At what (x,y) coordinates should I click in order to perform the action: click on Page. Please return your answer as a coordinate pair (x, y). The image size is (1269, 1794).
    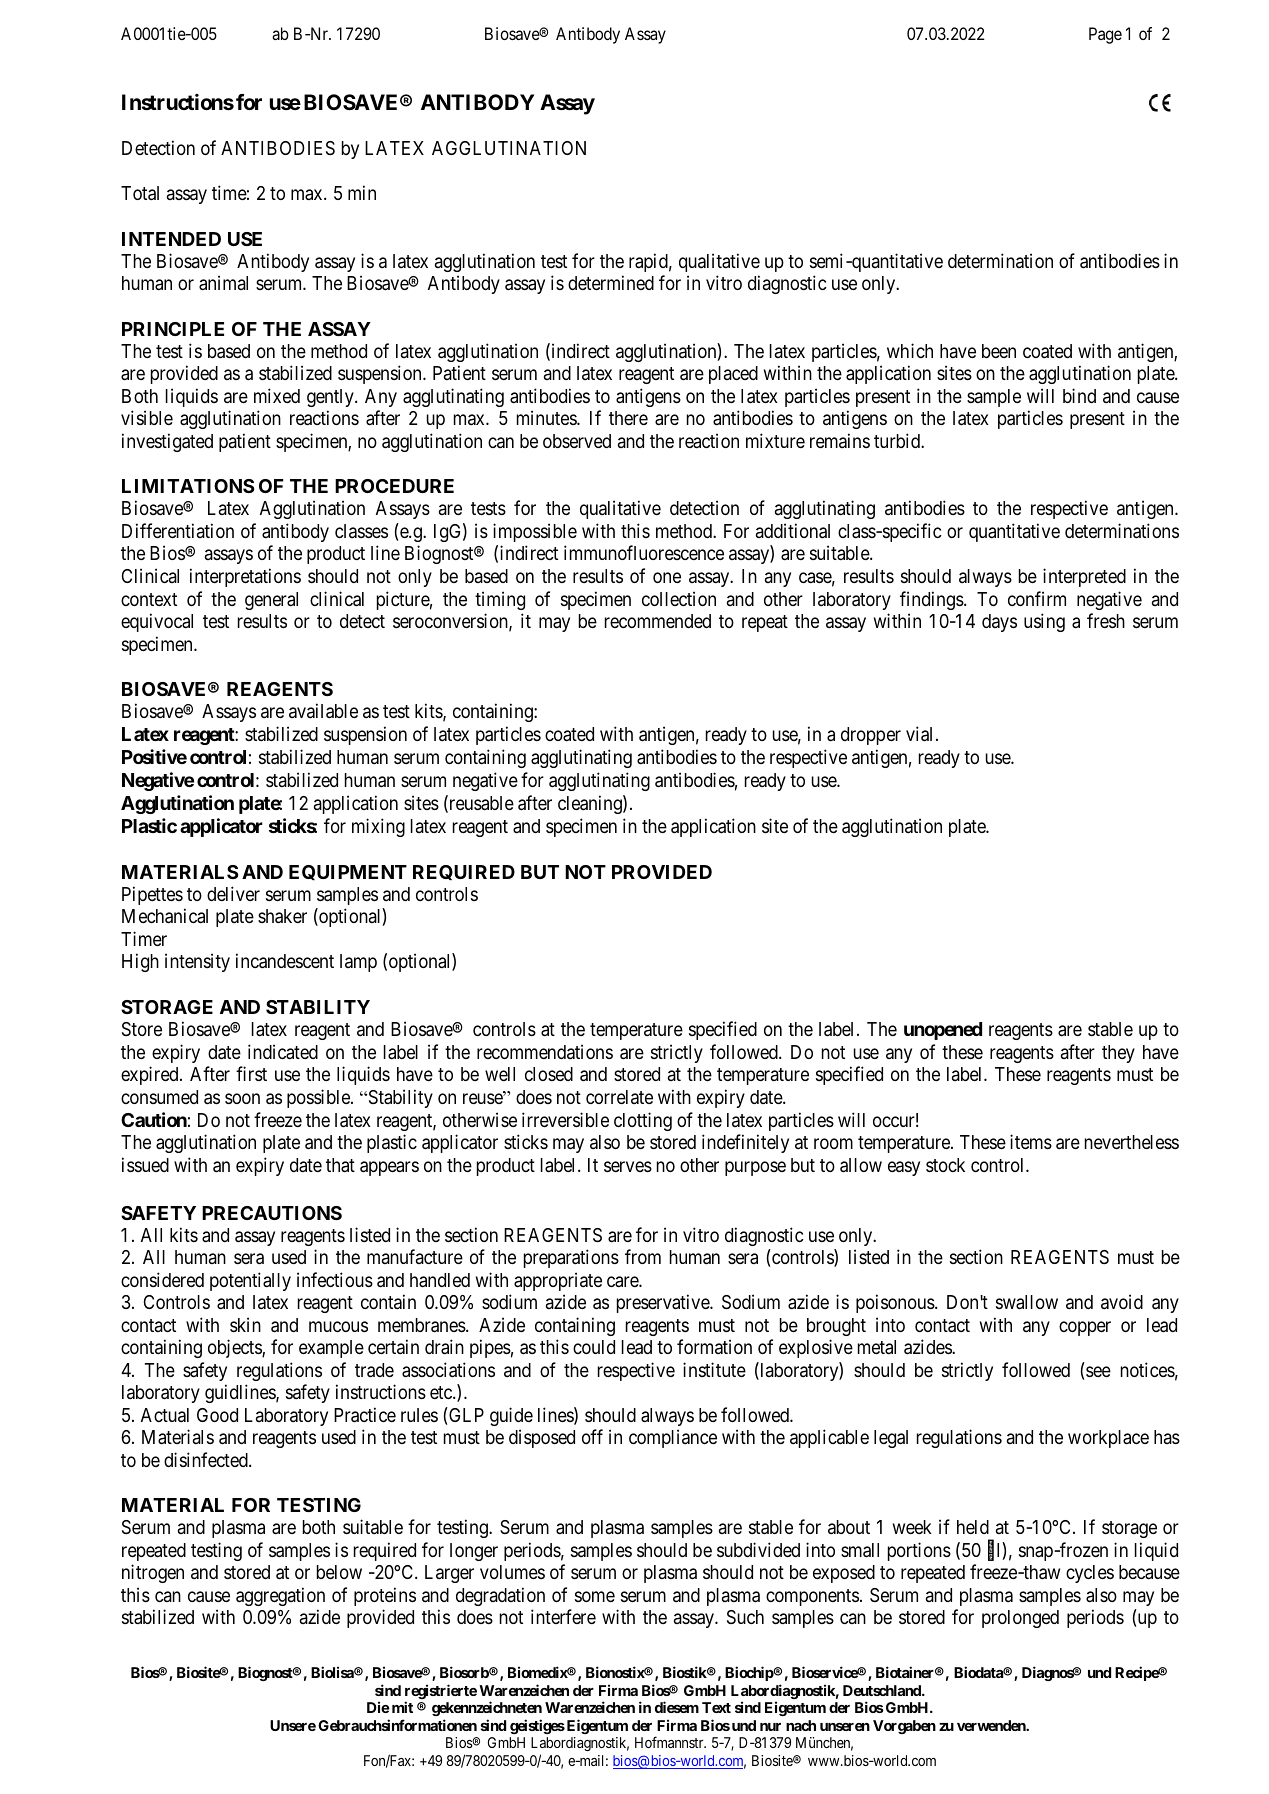
    Looking at the image, I should click on (1105, 35).
